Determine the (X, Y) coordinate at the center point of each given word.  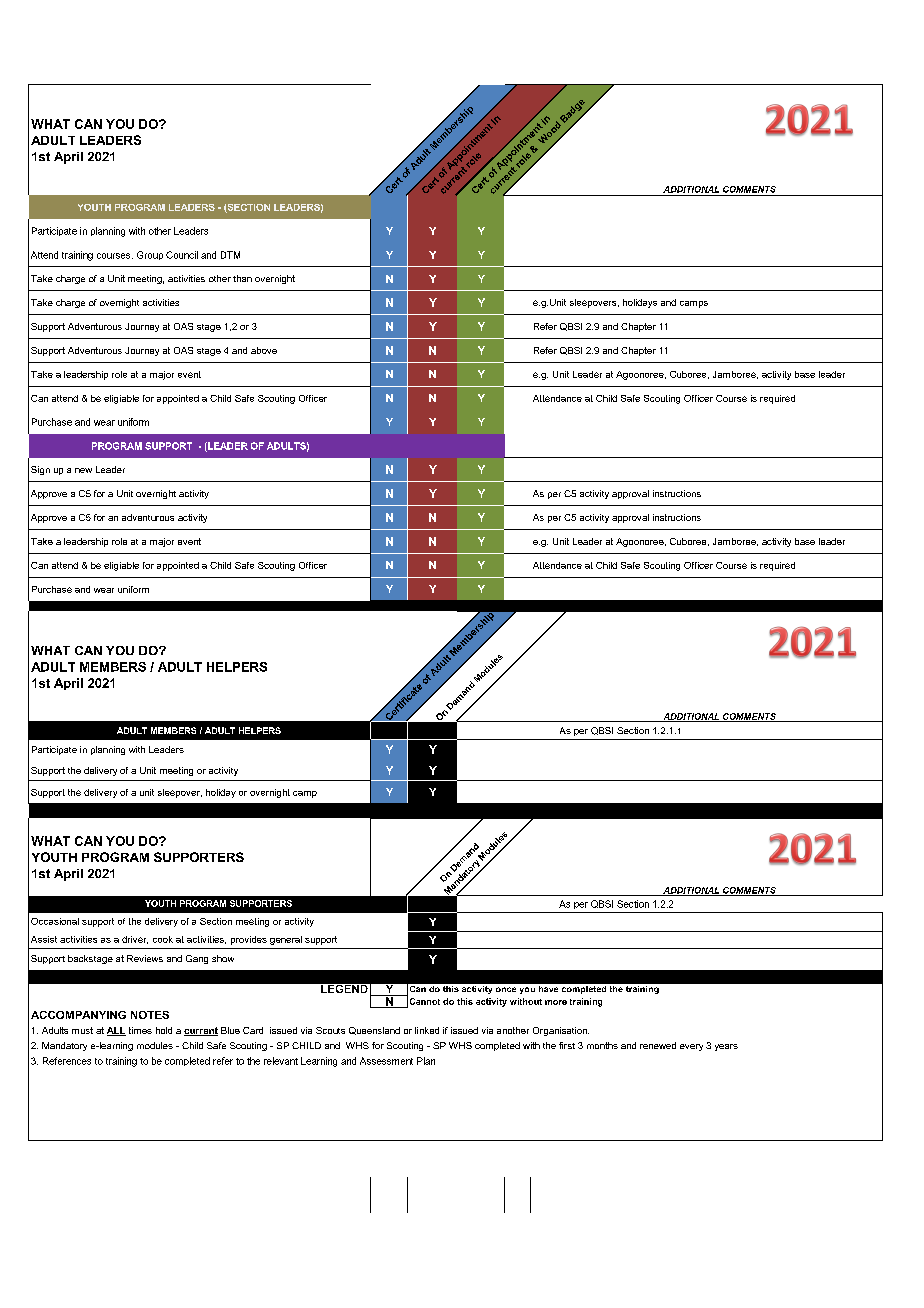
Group (150, 255)
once (506, 989)
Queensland (374, 1031)
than (242, 278)
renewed (658, 1045)
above (264, 350)
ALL (116, 1031)
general (286, 940)
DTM (230, 255)
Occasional (55, 921)
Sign (40, 470)
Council (182, 255)
